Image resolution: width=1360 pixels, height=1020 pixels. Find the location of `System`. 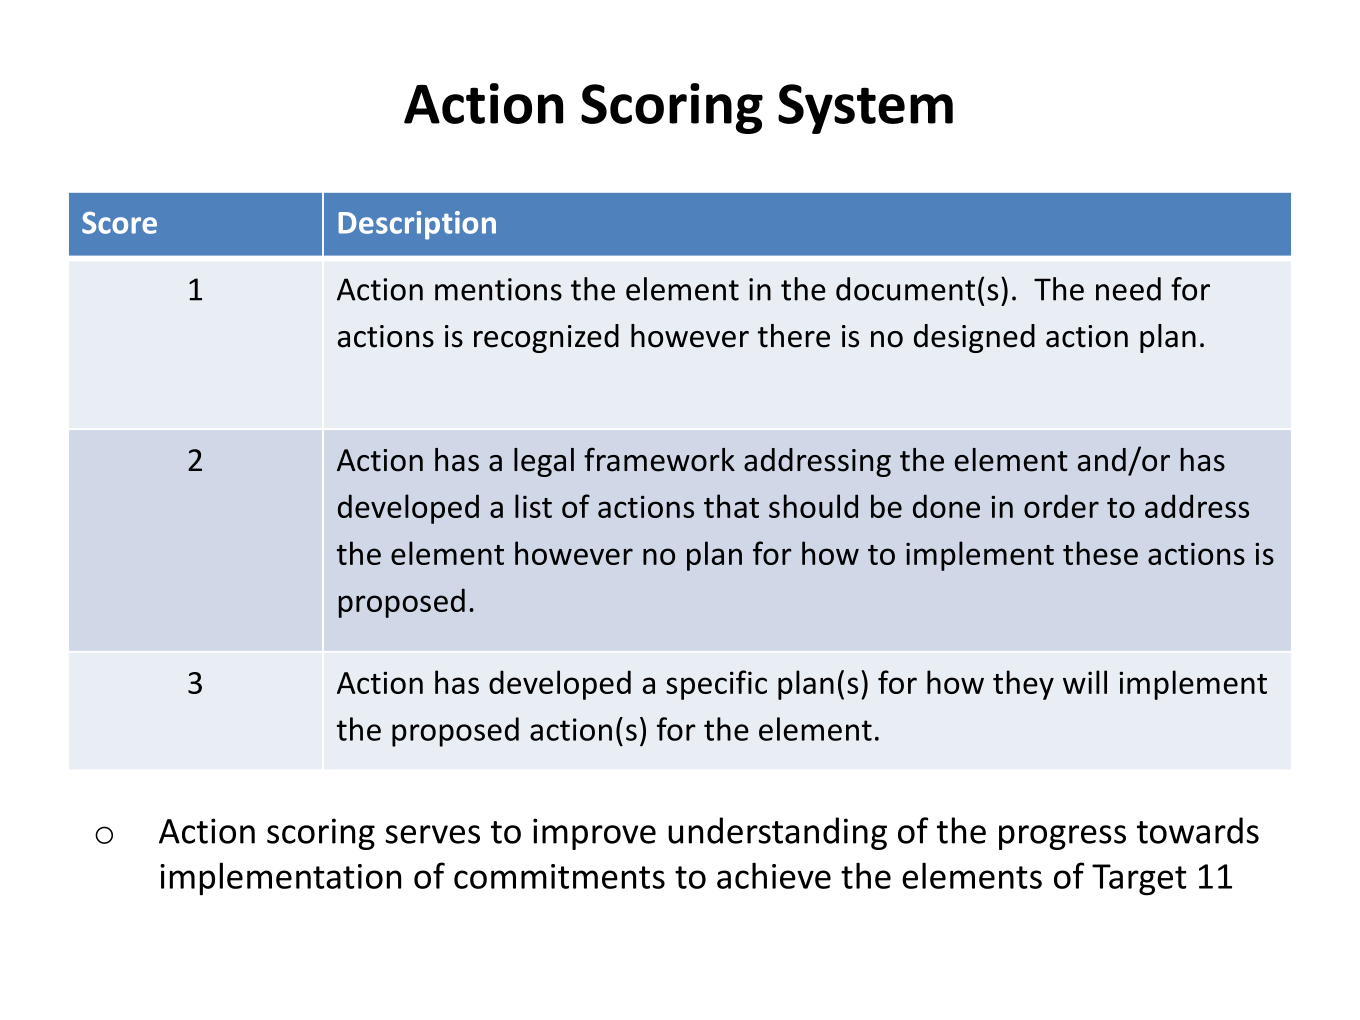

System is located at coordinates (865, 109).
